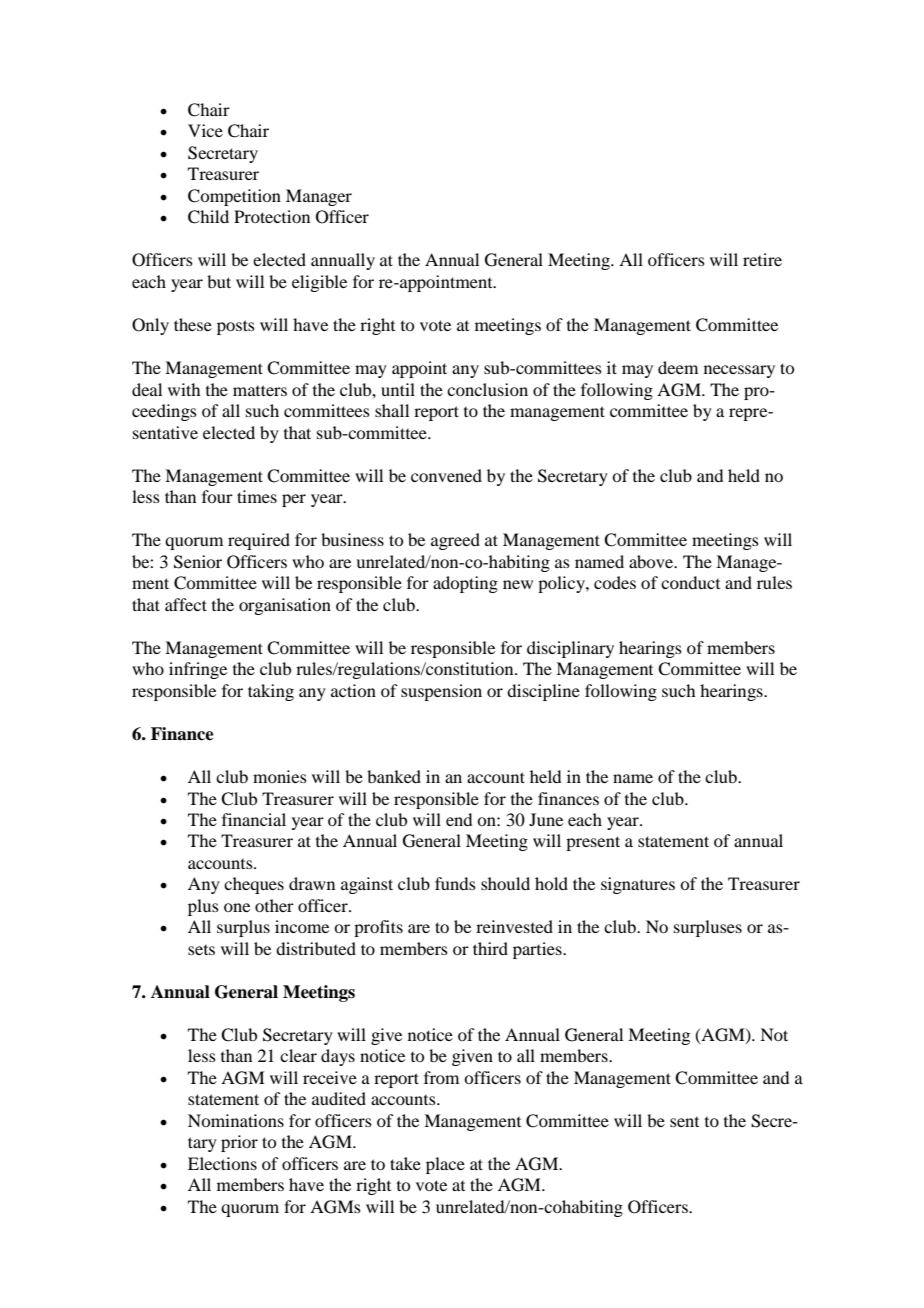 This screenshot has height=1308, width=924. Describe the element at coordinates (445, 1165) in the screenshot. I see `place` at that location.
